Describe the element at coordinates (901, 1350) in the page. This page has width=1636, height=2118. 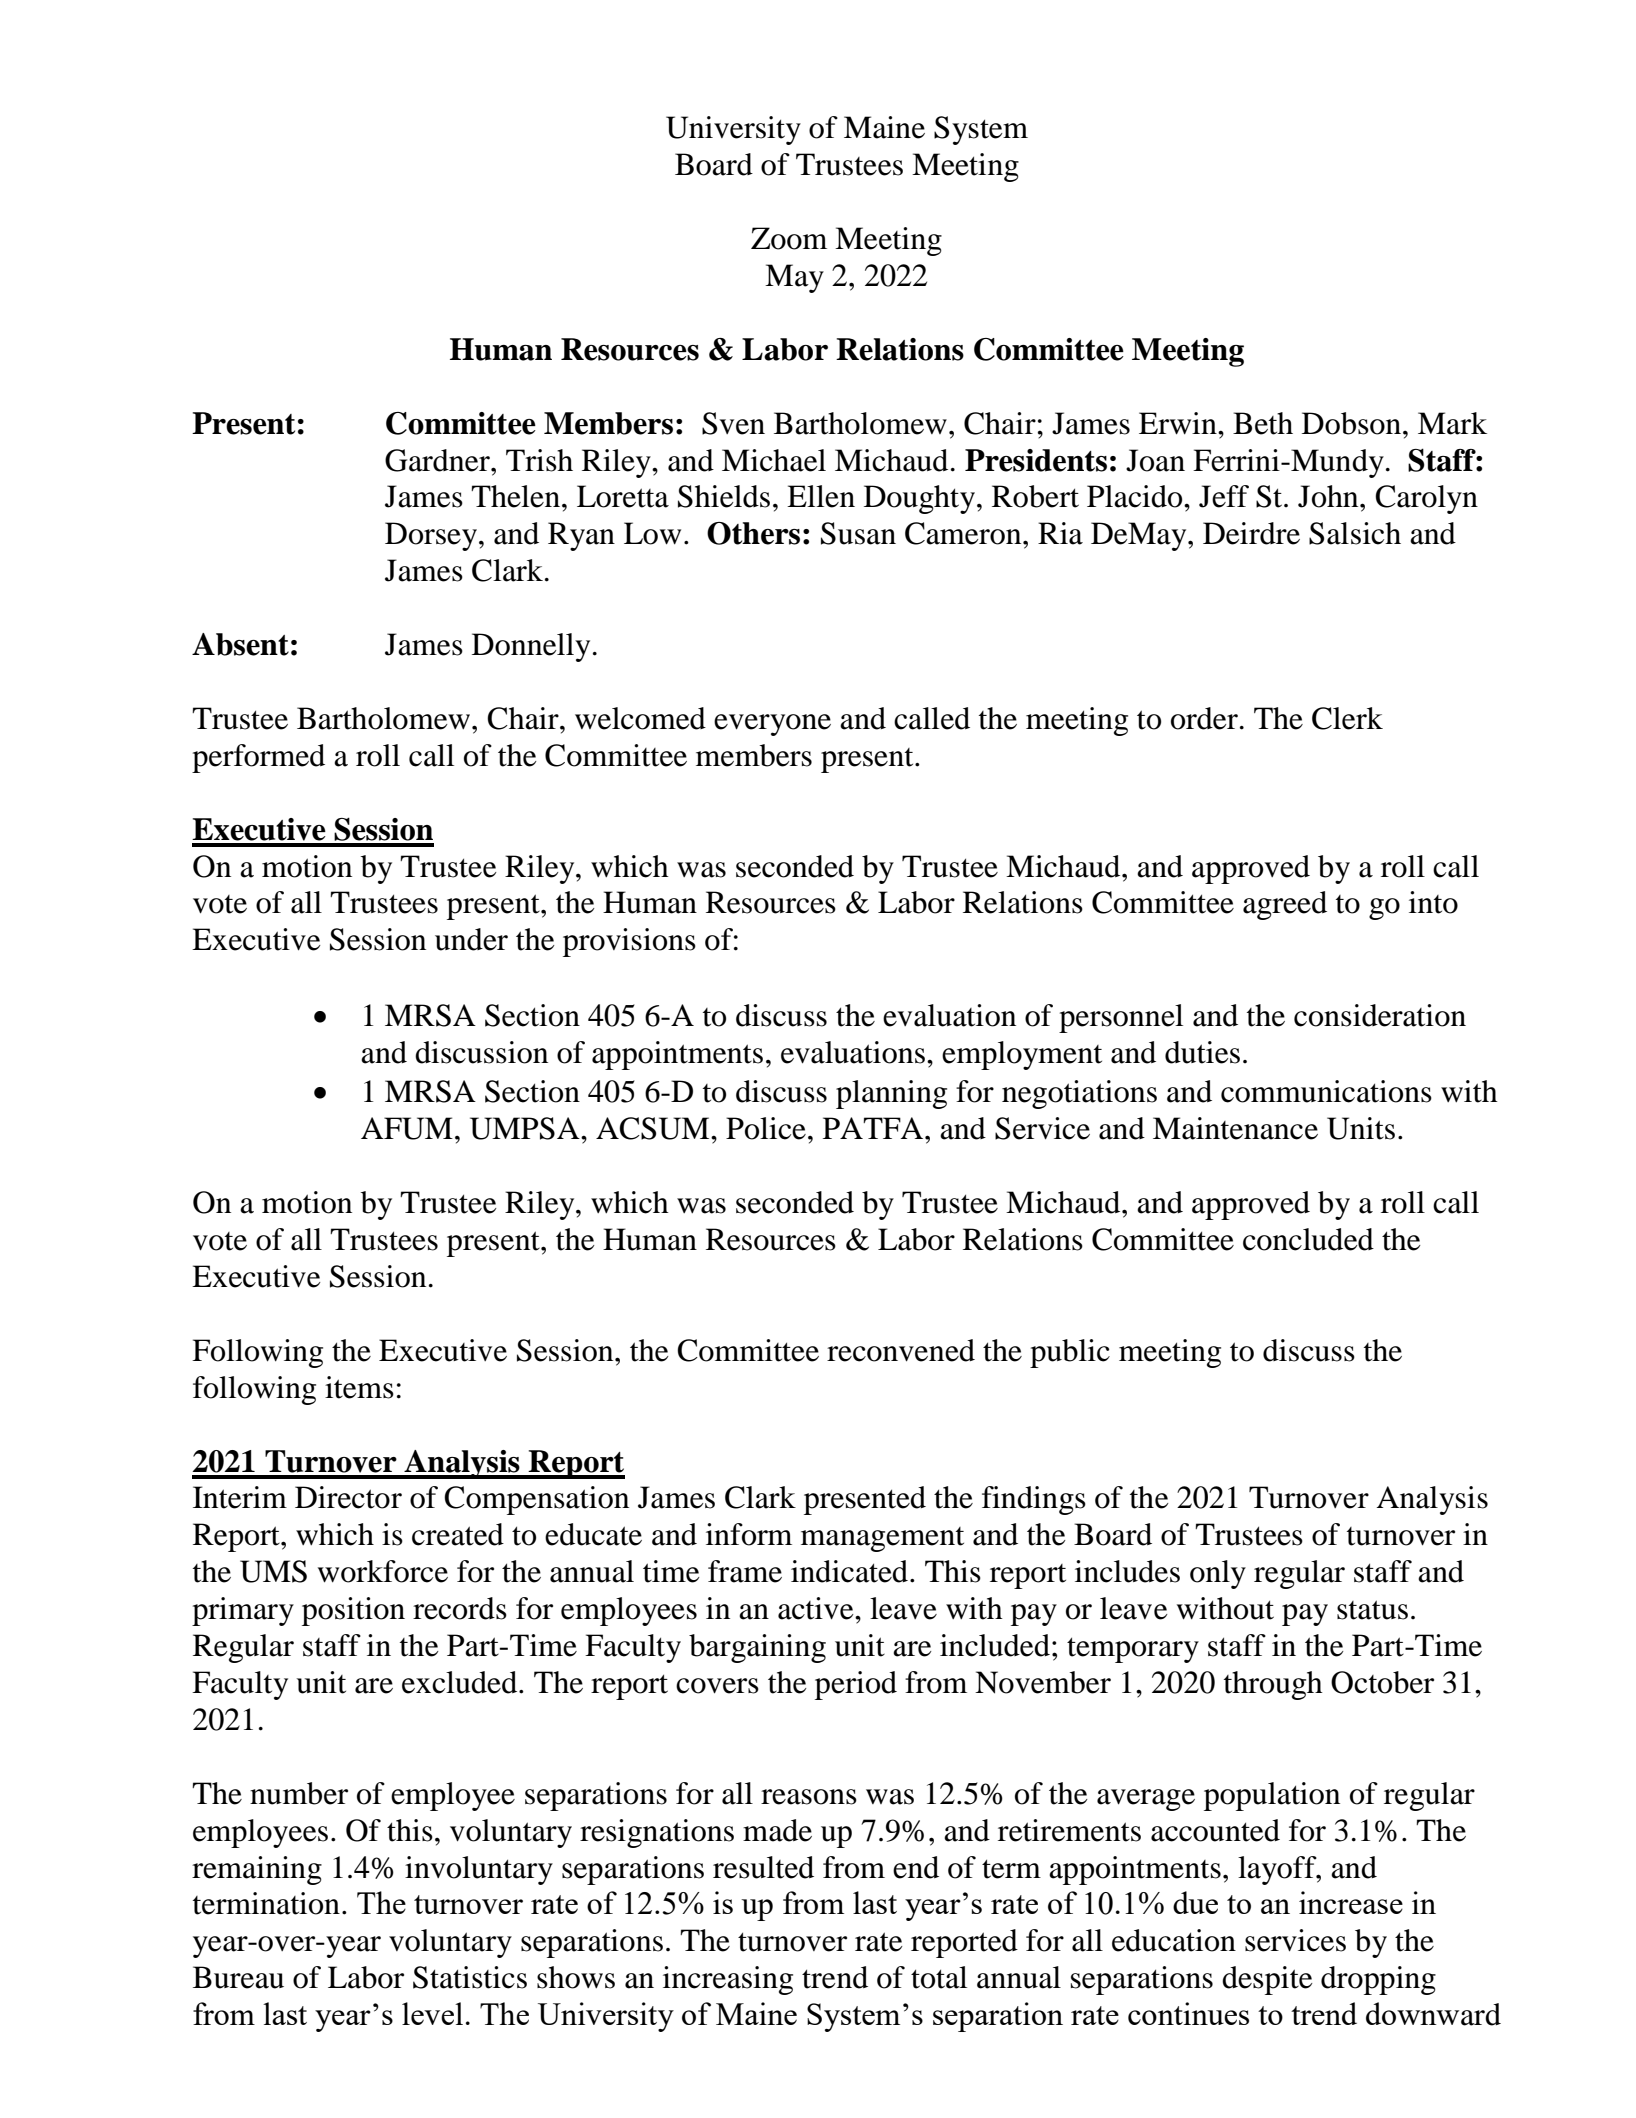
I see `reconvened` at that location.
